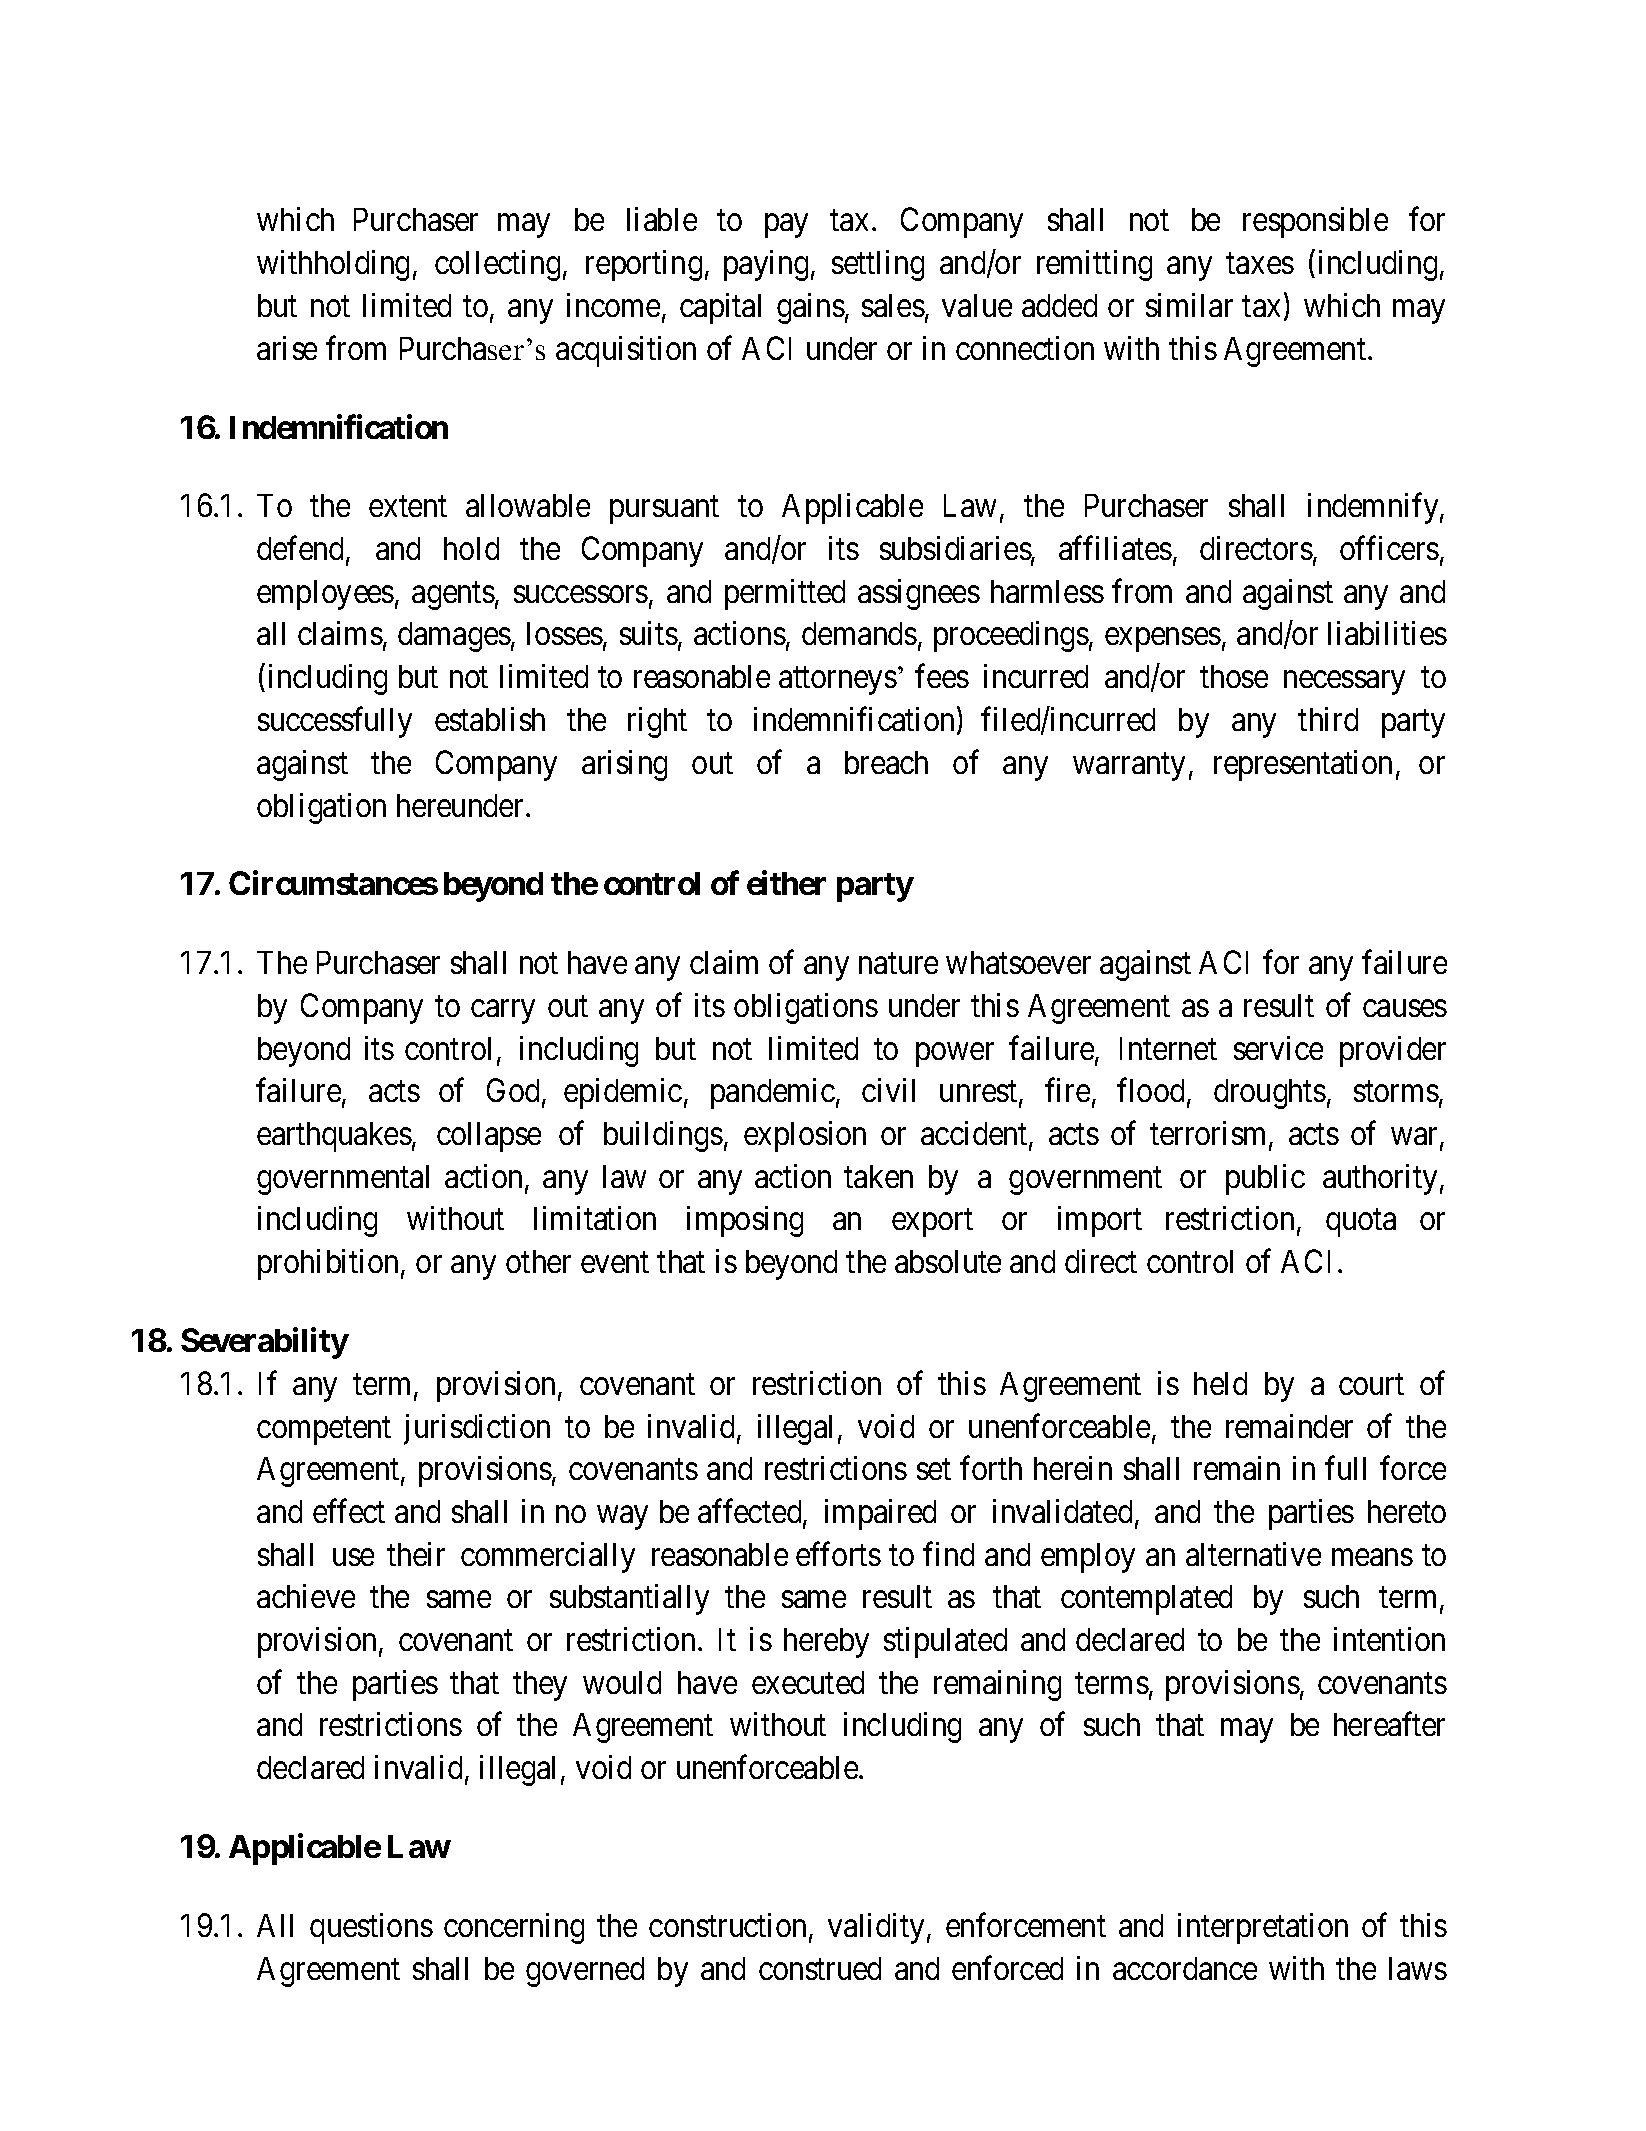  I want to click on collecting, so click(497, 265).
